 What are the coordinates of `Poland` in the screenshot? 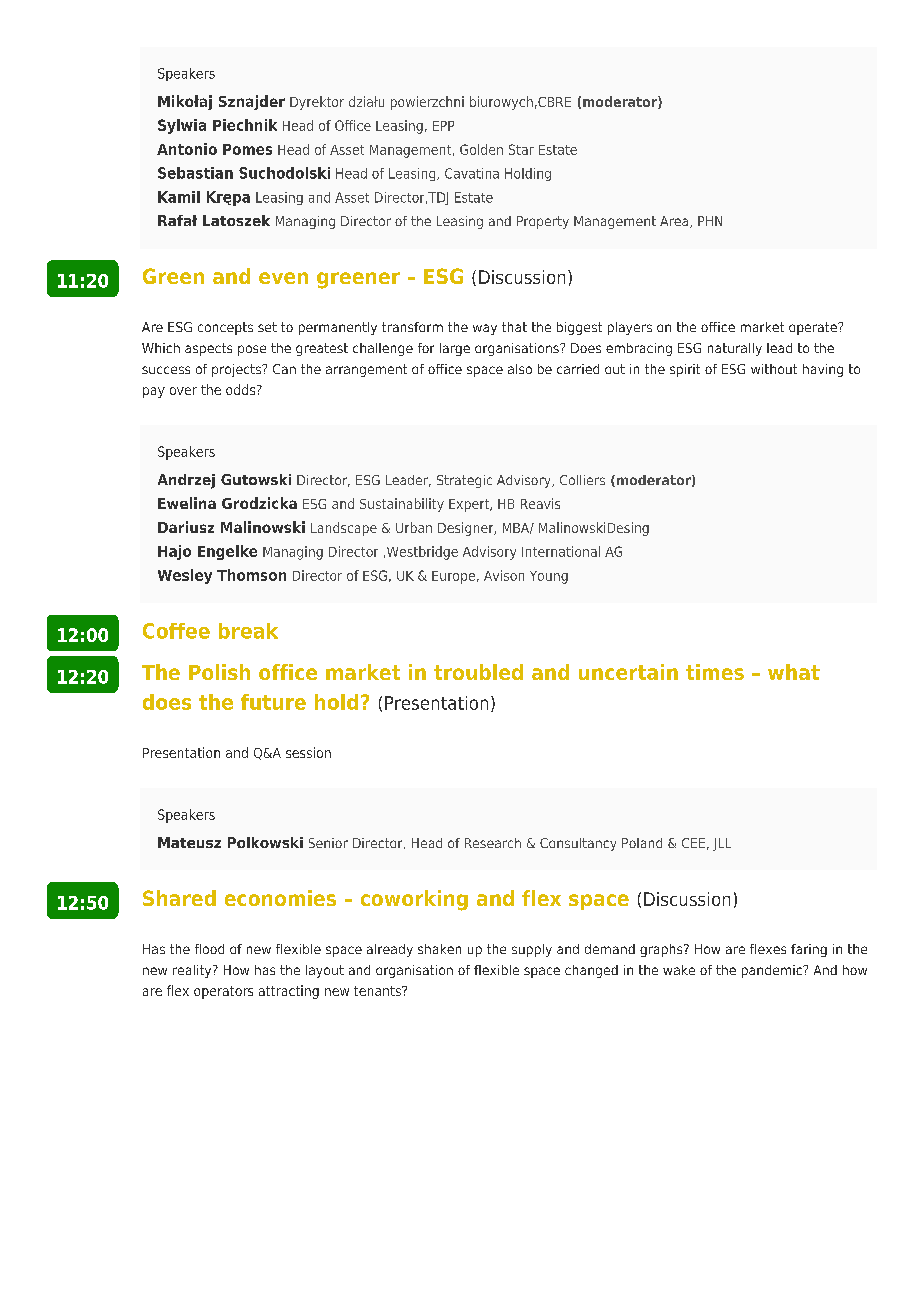 It's located at (642, 843).
